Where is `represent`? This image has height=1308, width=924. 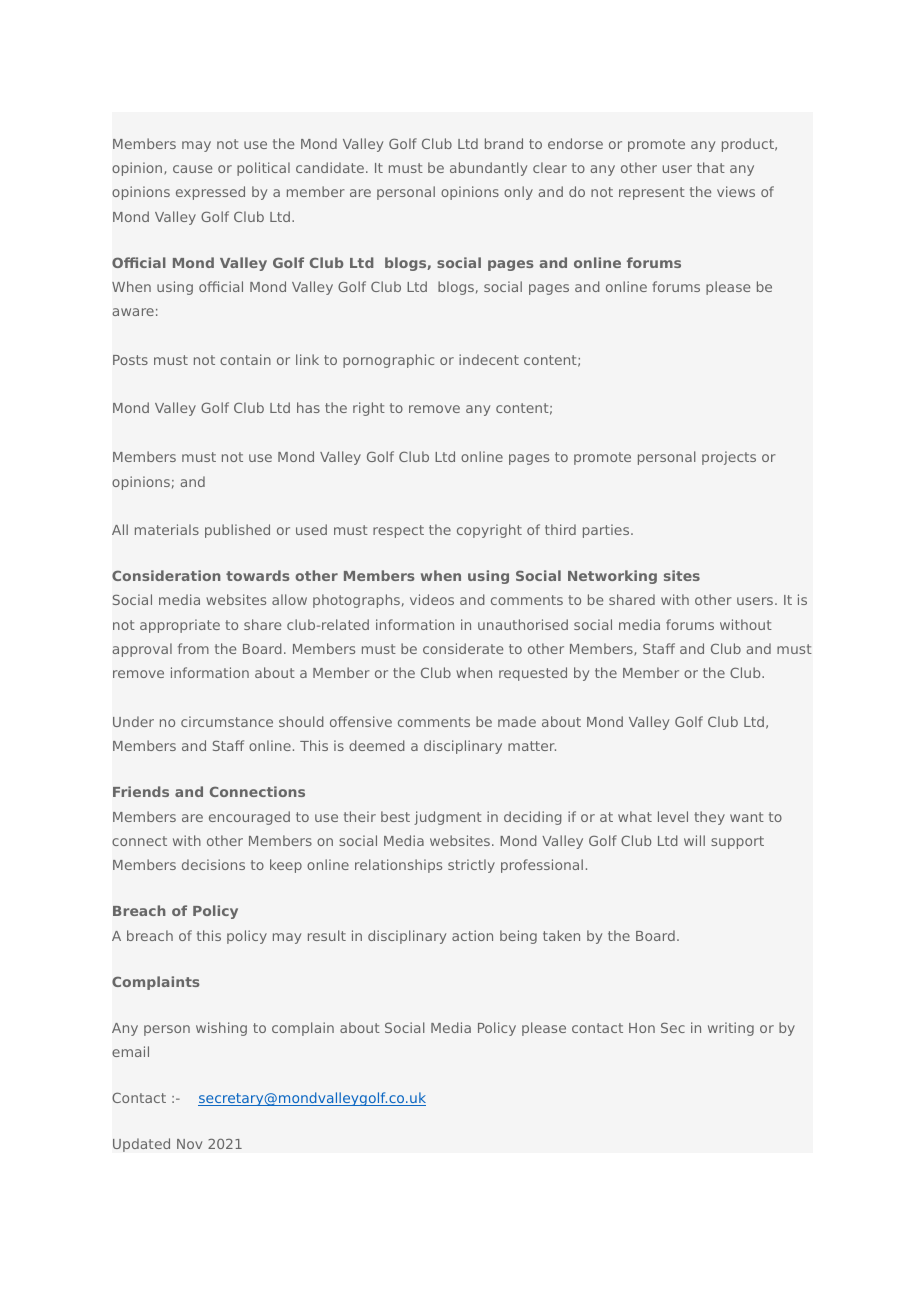 represent is located at coordinates (652, 193).
